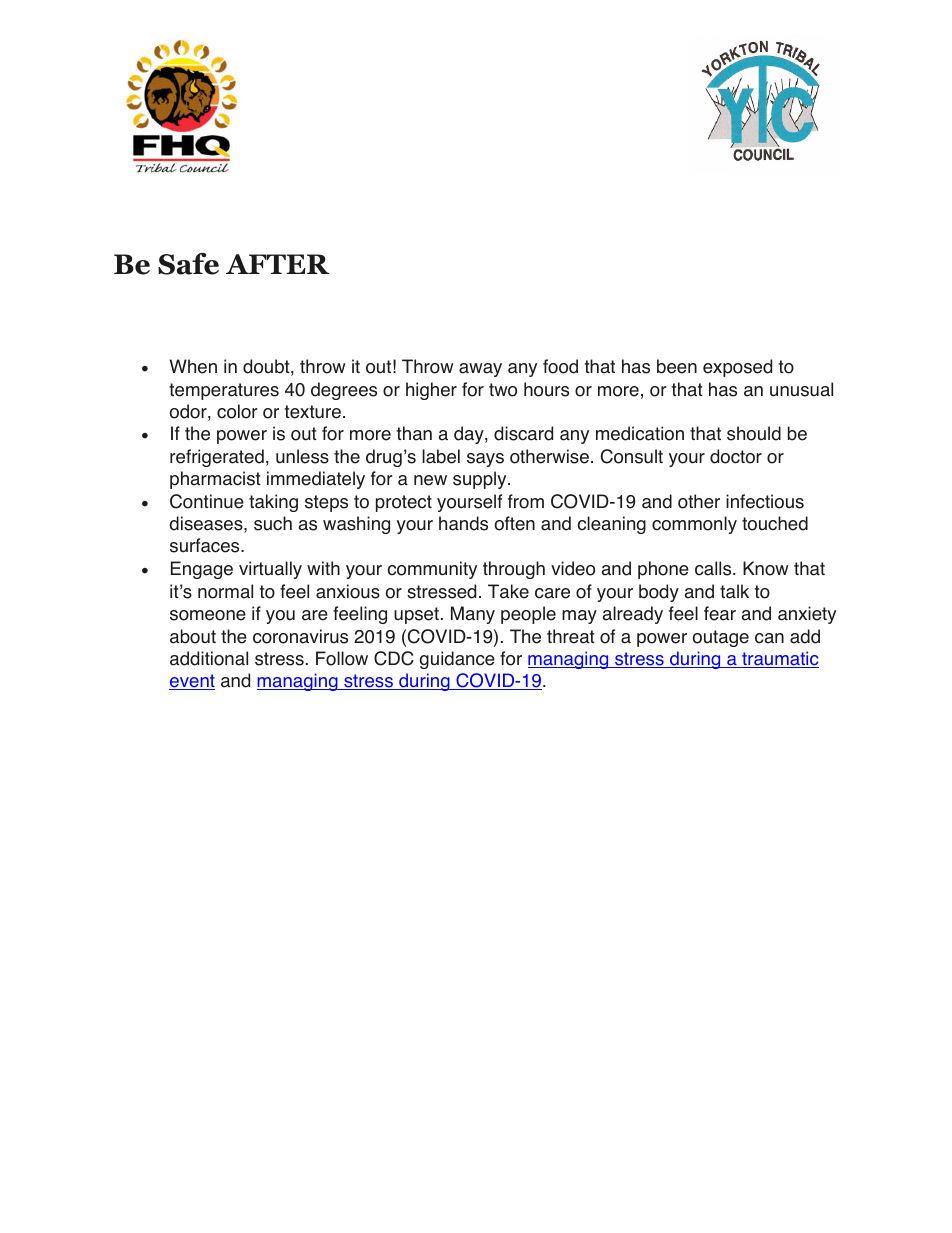  I want to click on often, so click(515, 523).
